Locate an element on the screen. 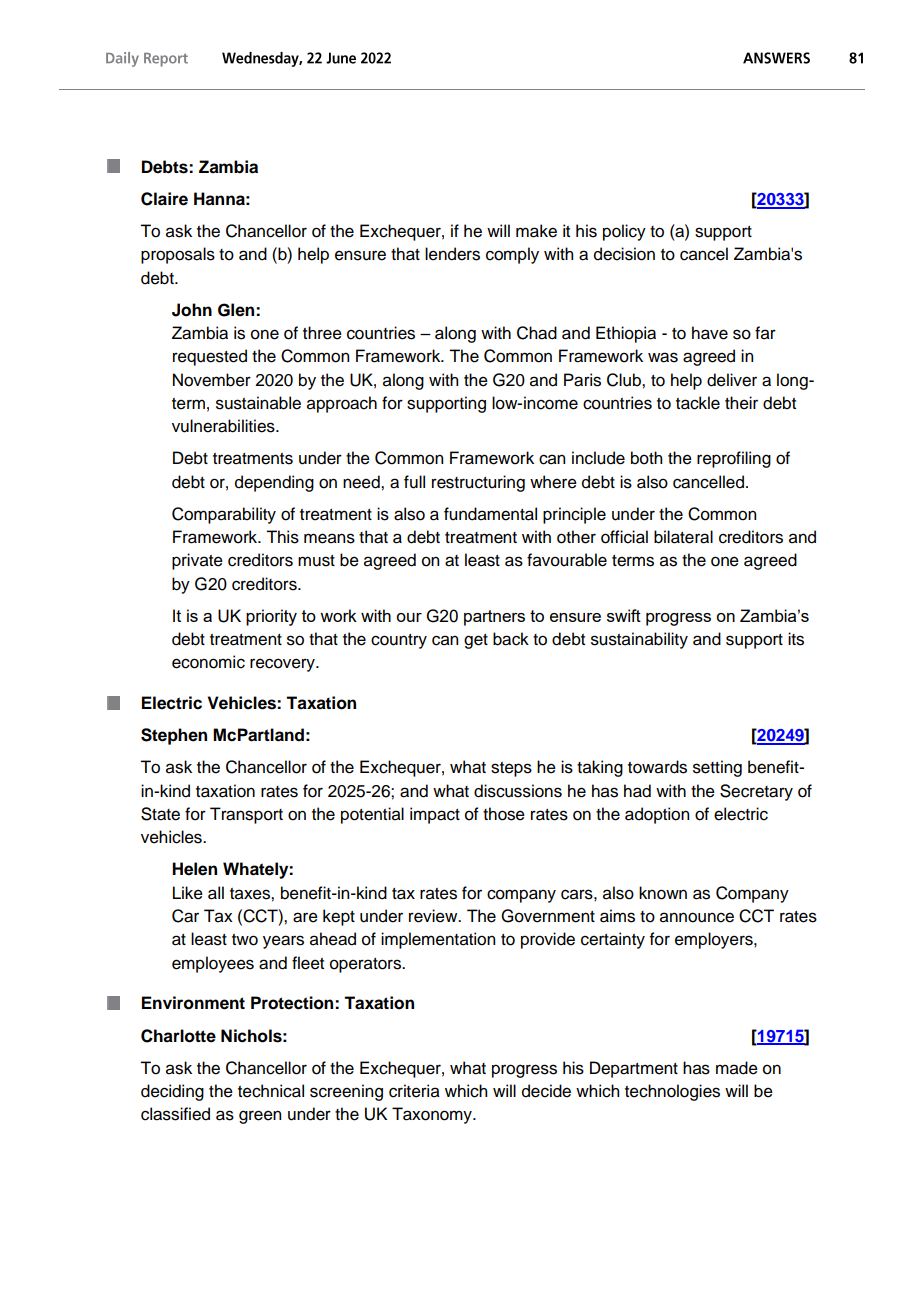 Image resolution: width=924 pixels, height=1308 pixels. proposals is located at coordinates (178, 255).
